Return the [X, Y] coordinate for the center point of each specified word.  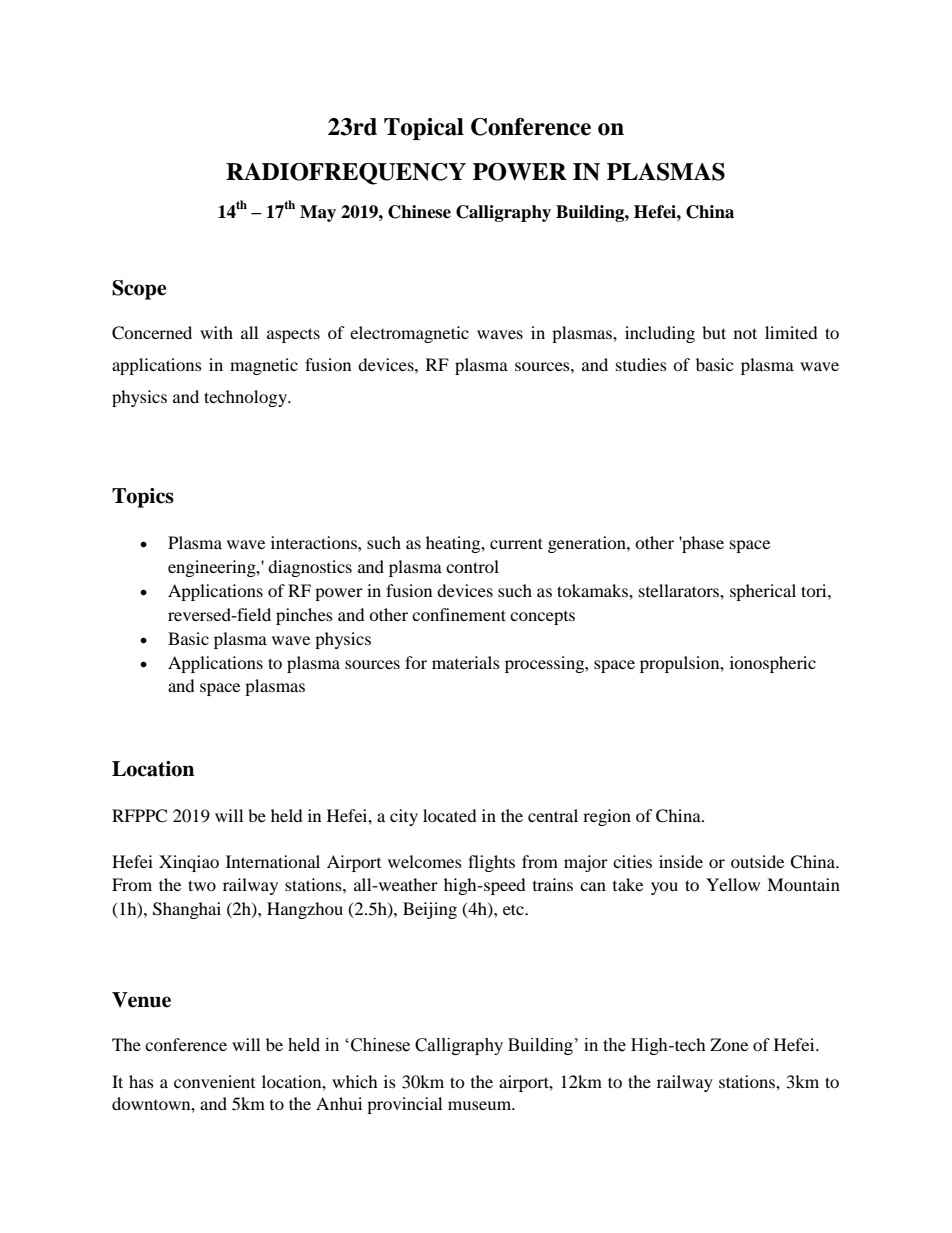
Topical [424, 129]
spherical [763, 592]
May [318, 213]
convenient [214, 1081]
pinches [304, 616]
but [714, 332]
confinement [459, 614]
